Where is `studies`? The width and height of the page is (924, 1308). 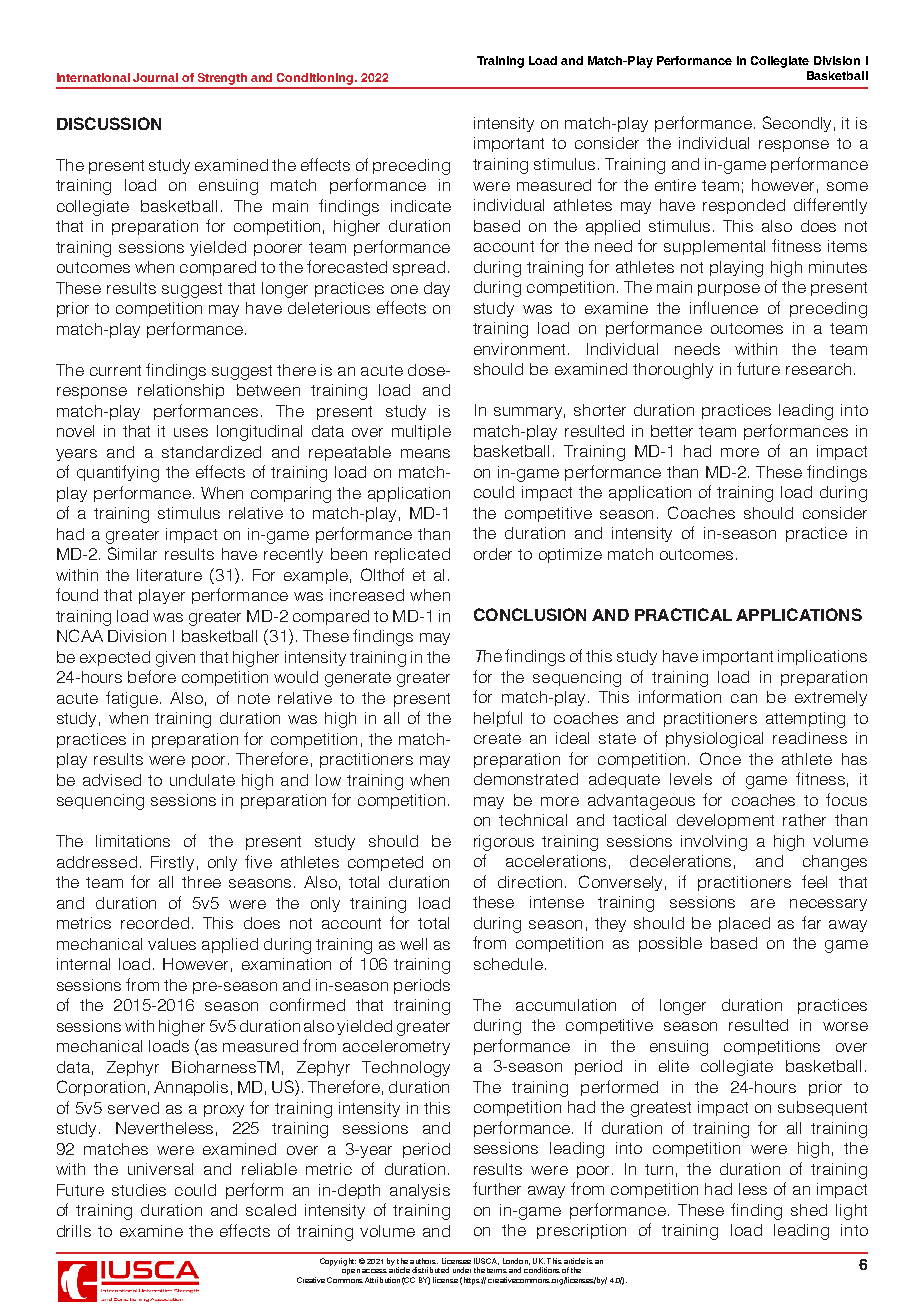 studies is located at coordinates (139, 1190).
